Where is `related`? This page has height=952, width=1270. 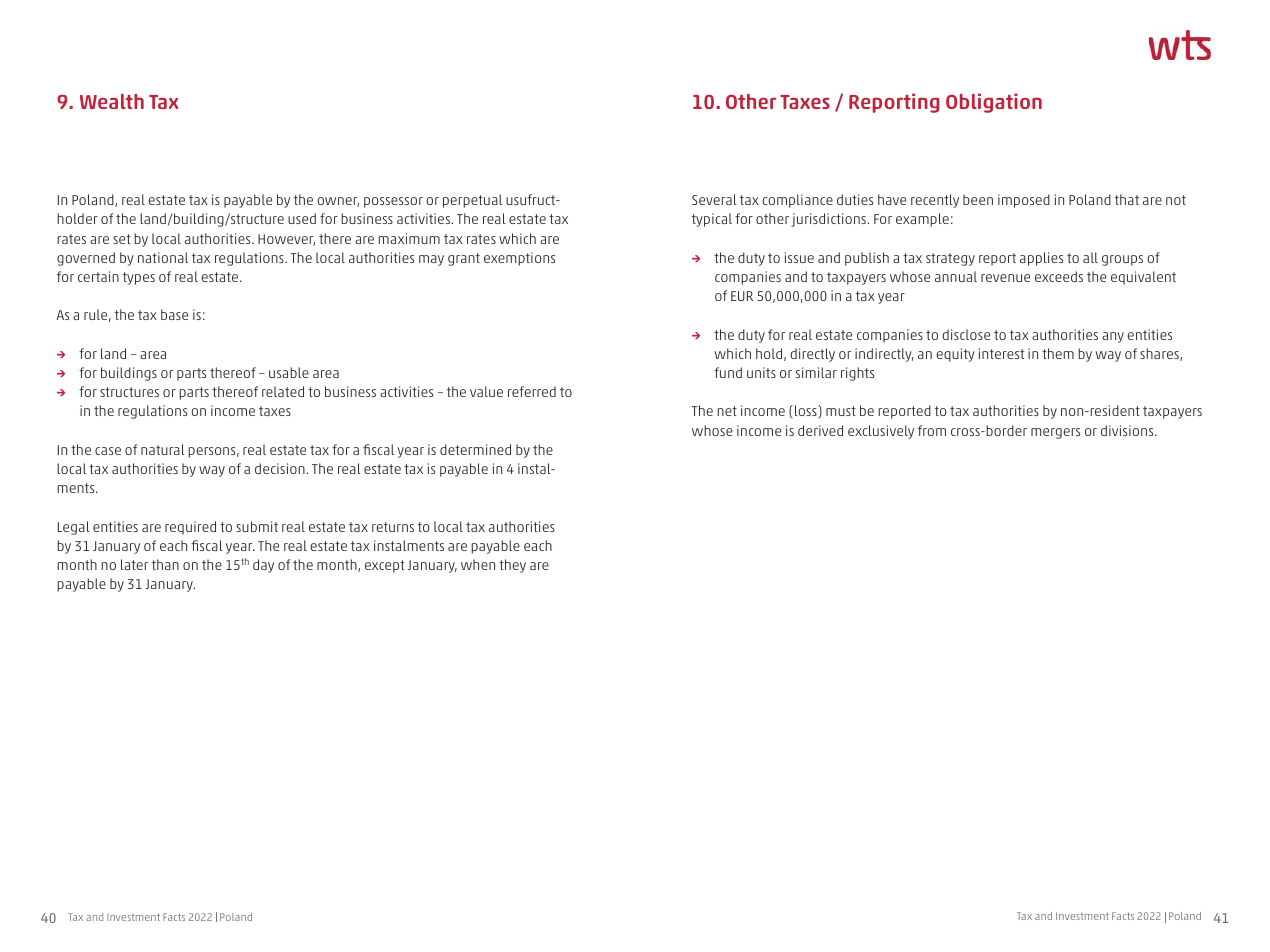
related is located at coordinates (283, 391).
